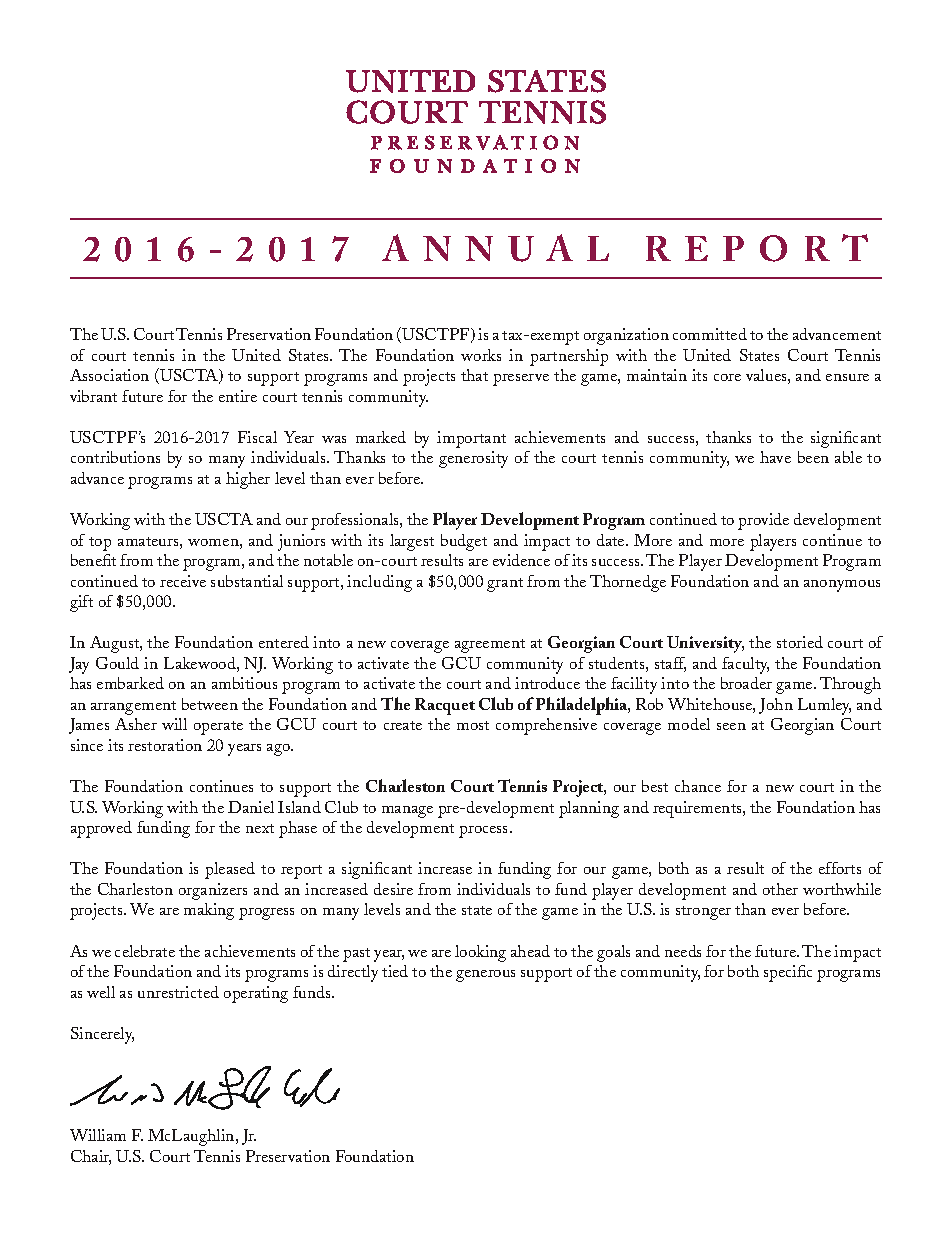  What do you see at coordinates (210, 704) in the page?
I see `between` at bounding box center [210, 704].
